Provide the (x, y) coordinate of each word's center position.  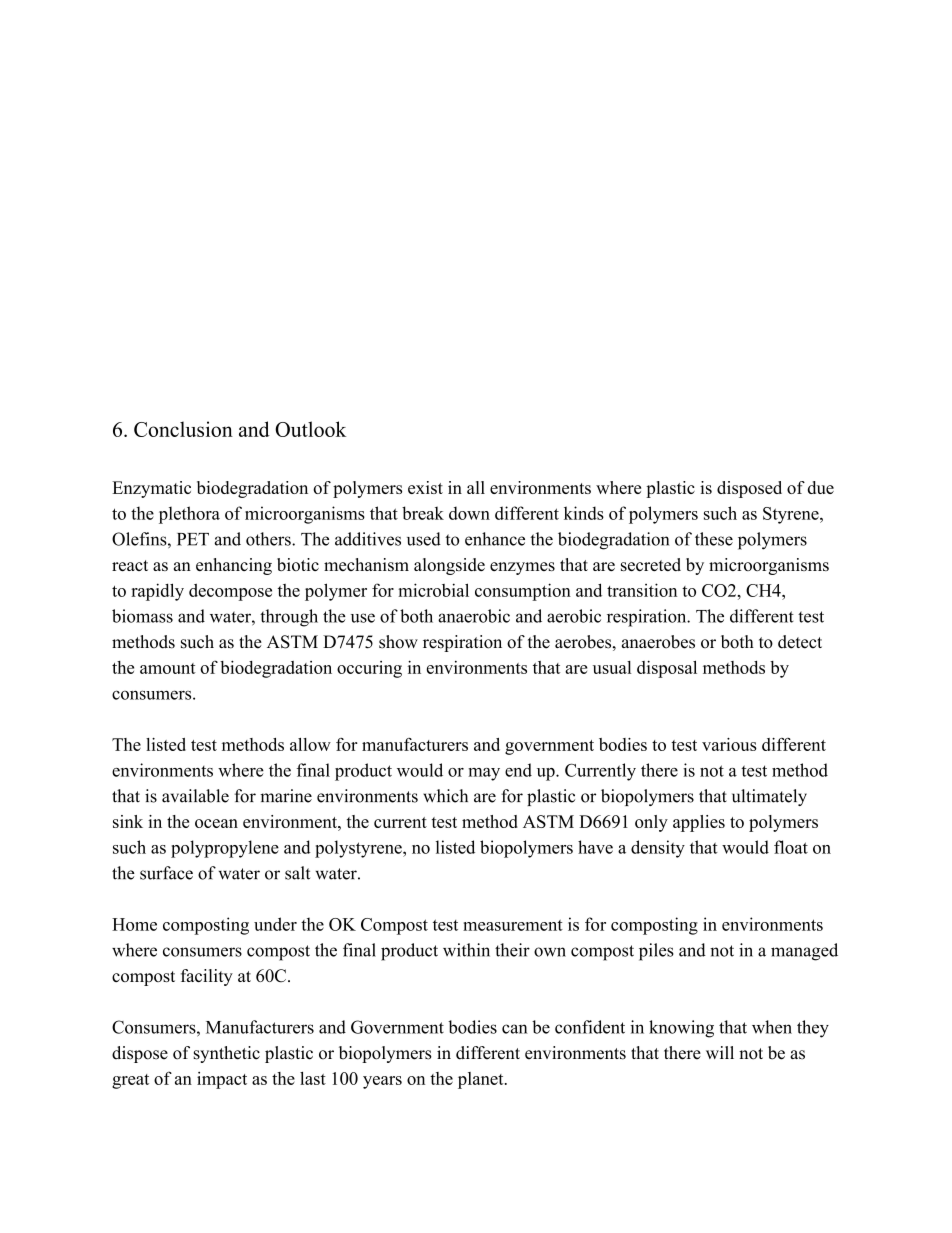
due (821, 487)
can (515, 1029)
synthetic (227, 1054)
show (398, 642)
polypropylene (225, 849)
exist (425, 487)
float (791, 847)
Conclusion (183, 429)
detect (800, 642)
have (595, 847)
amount (168, 668)
